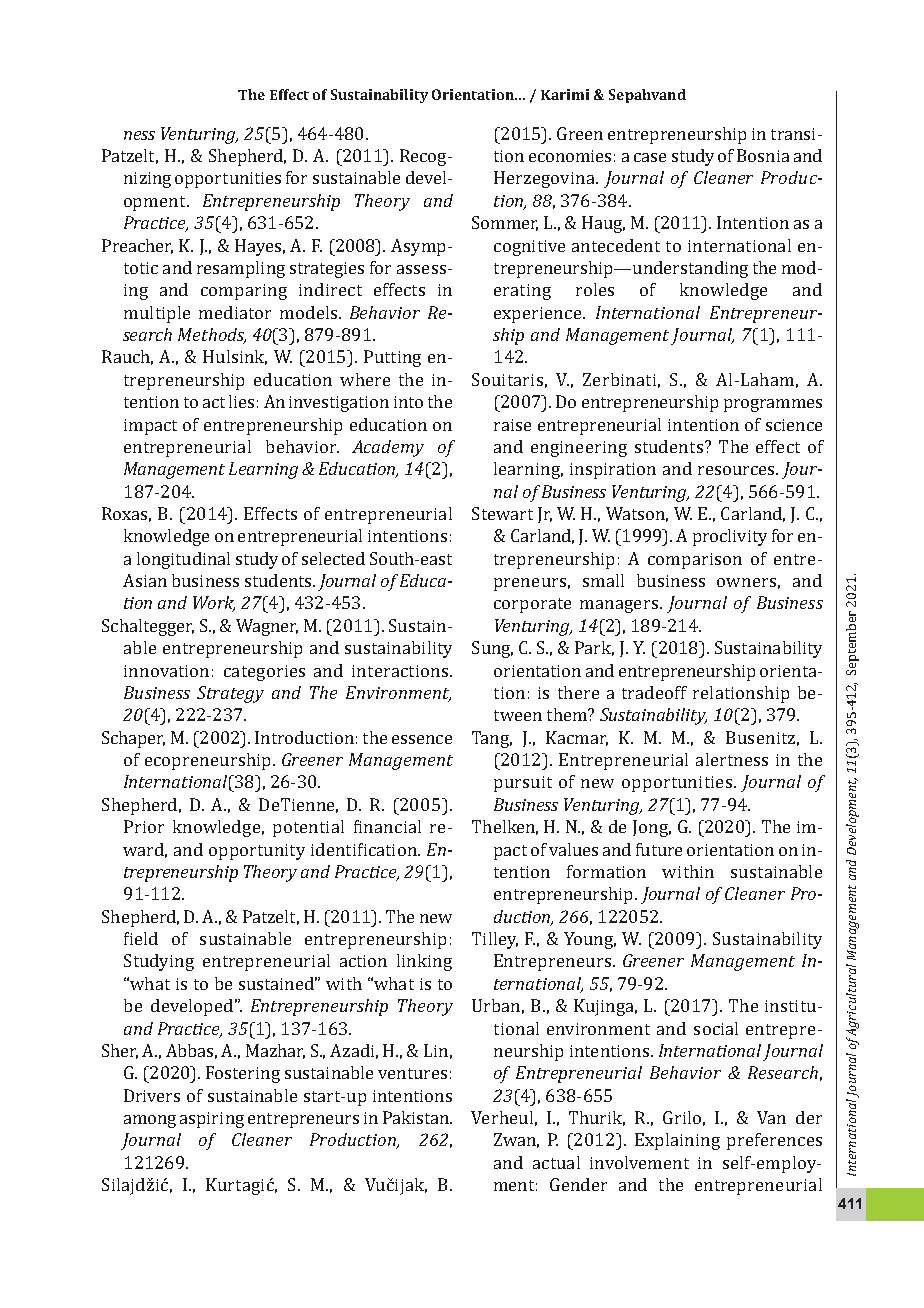  Describe the element at coordinates (763, 155) in the screenshot. I see `Bosnia` at that location.
